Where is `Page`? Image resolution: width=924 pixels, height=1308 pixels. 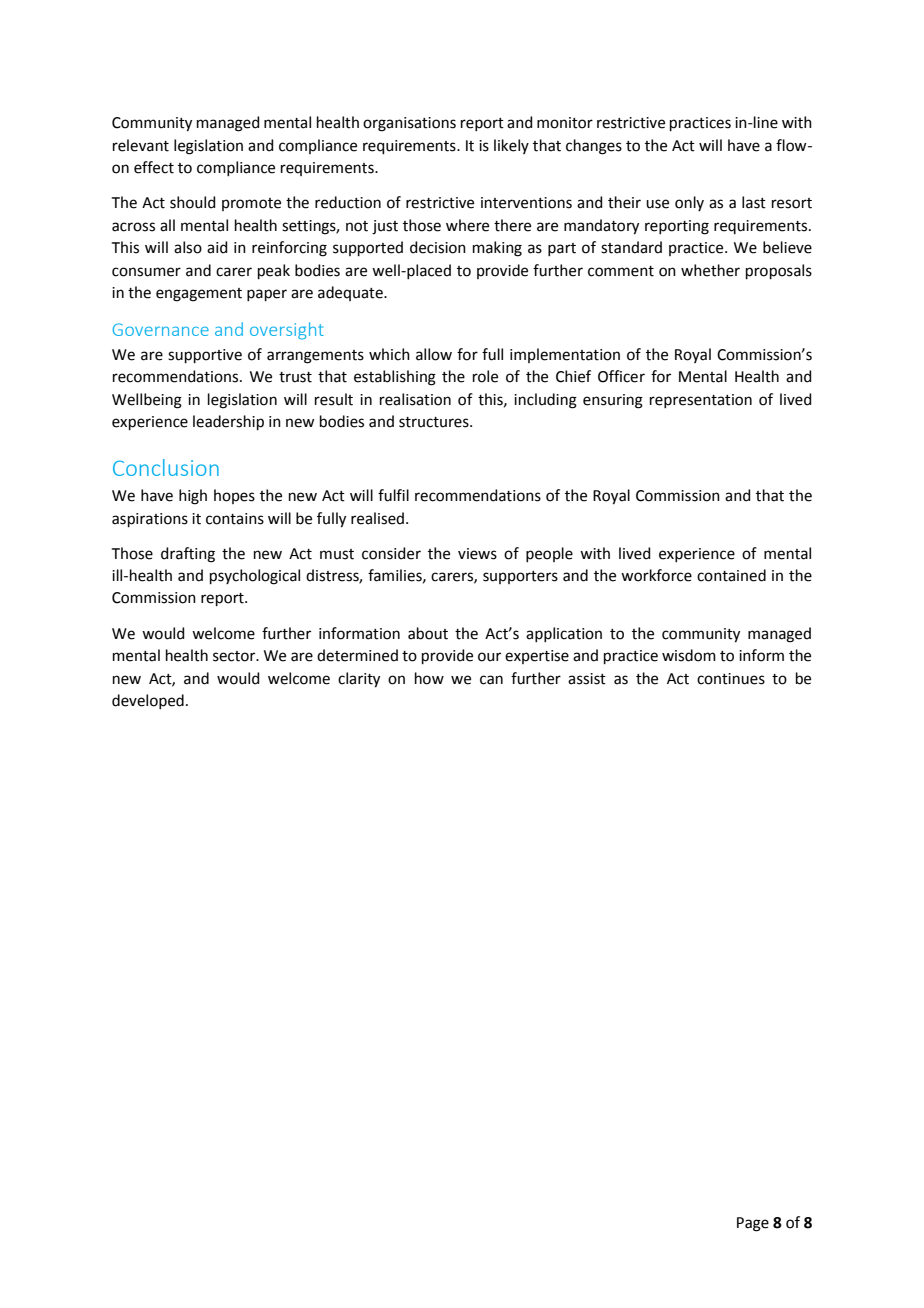
Page is located at coordinates (753, 1224).
